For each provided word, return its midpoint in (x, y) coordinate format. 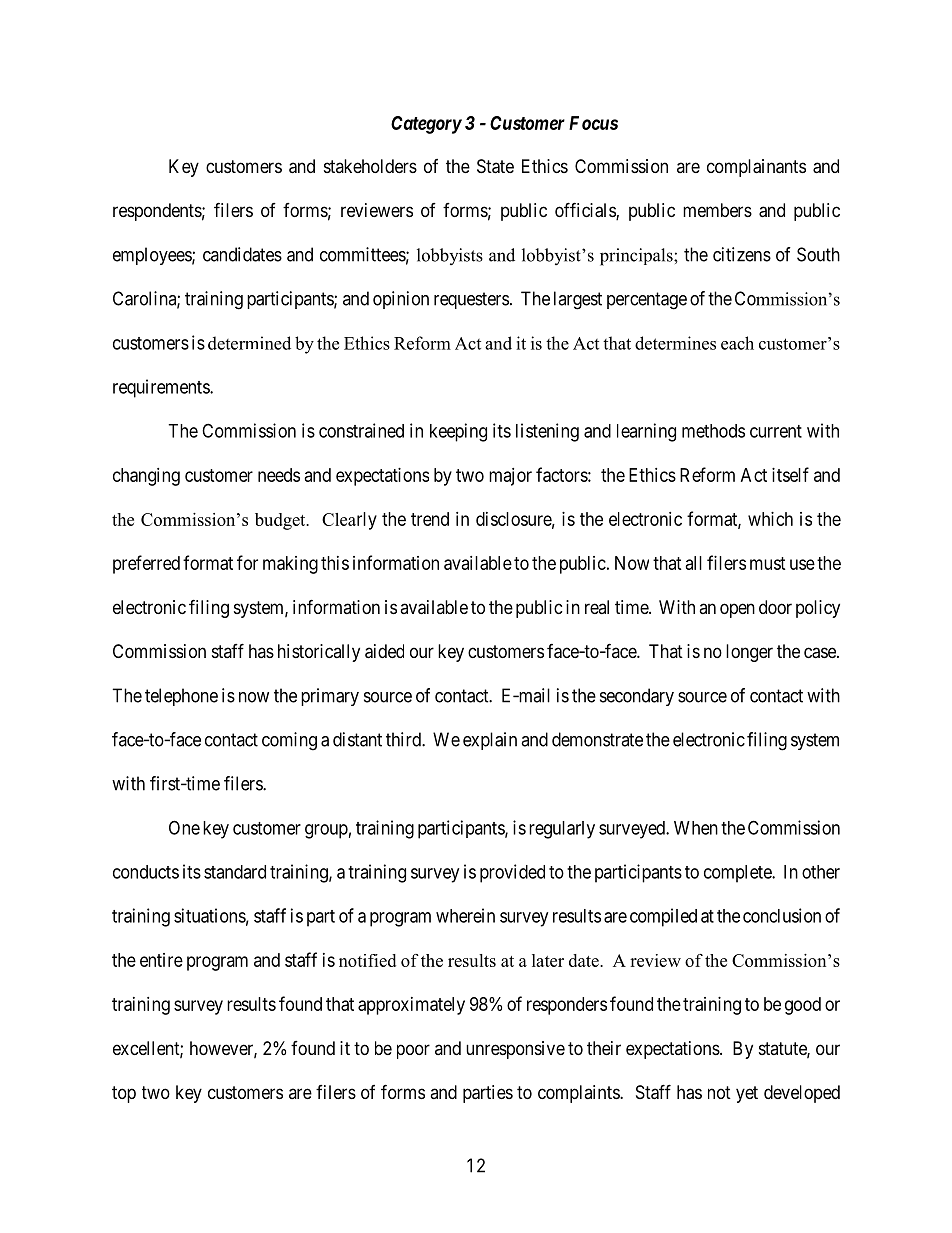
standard (235, 872)
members (717, 210)
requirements (162, 388)
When (696, 828)
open (737, 610)
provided (512, 873)
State (495, 166)
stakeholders (370, 166)
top (124, 1094)
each (737, 343)
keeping (458, 432)
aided (384, 651)
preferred (146, 564)
